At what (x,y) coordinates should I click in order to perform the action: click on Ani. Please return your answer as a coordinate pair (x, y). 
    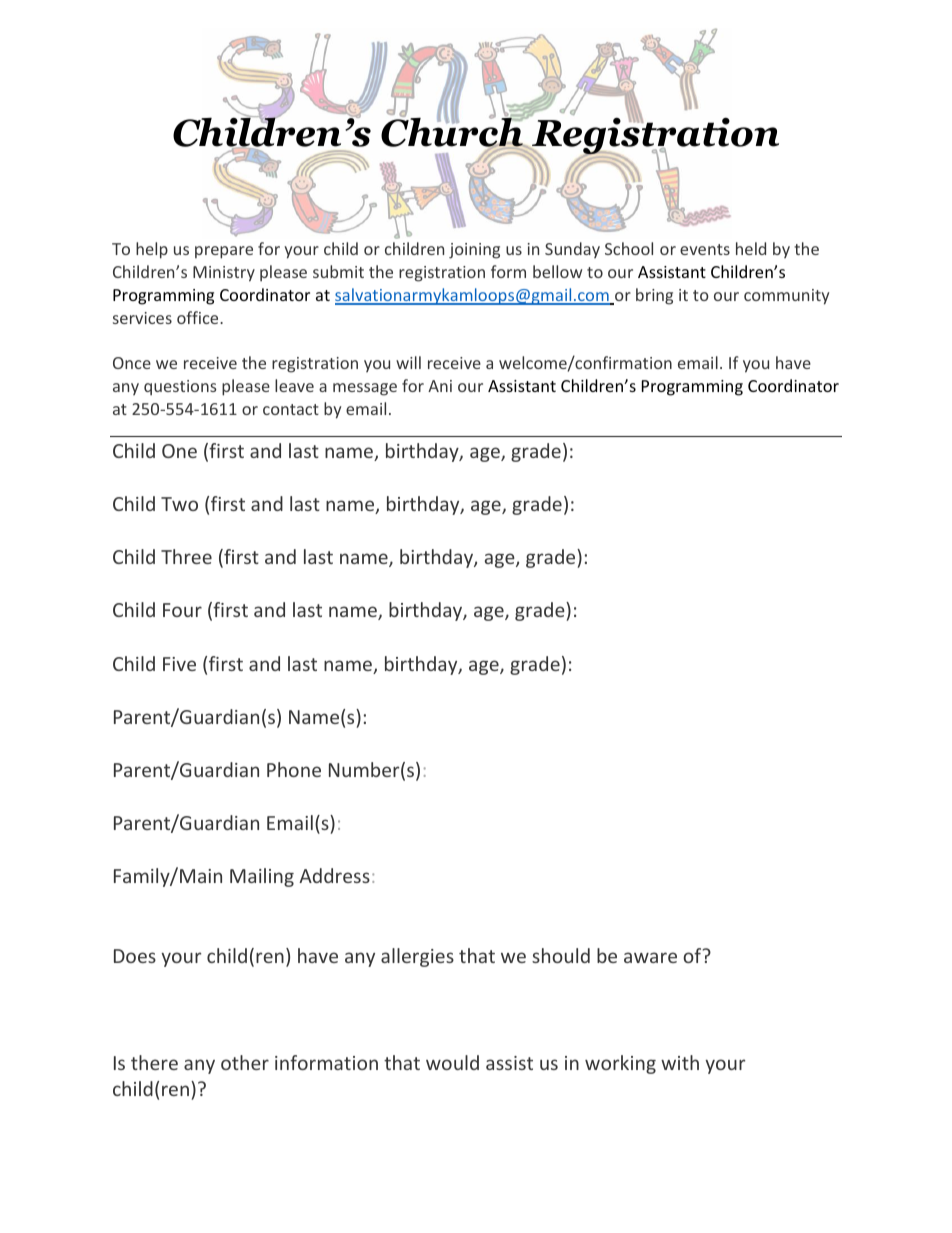
    Looking at the image, I should click on (440, 386).
